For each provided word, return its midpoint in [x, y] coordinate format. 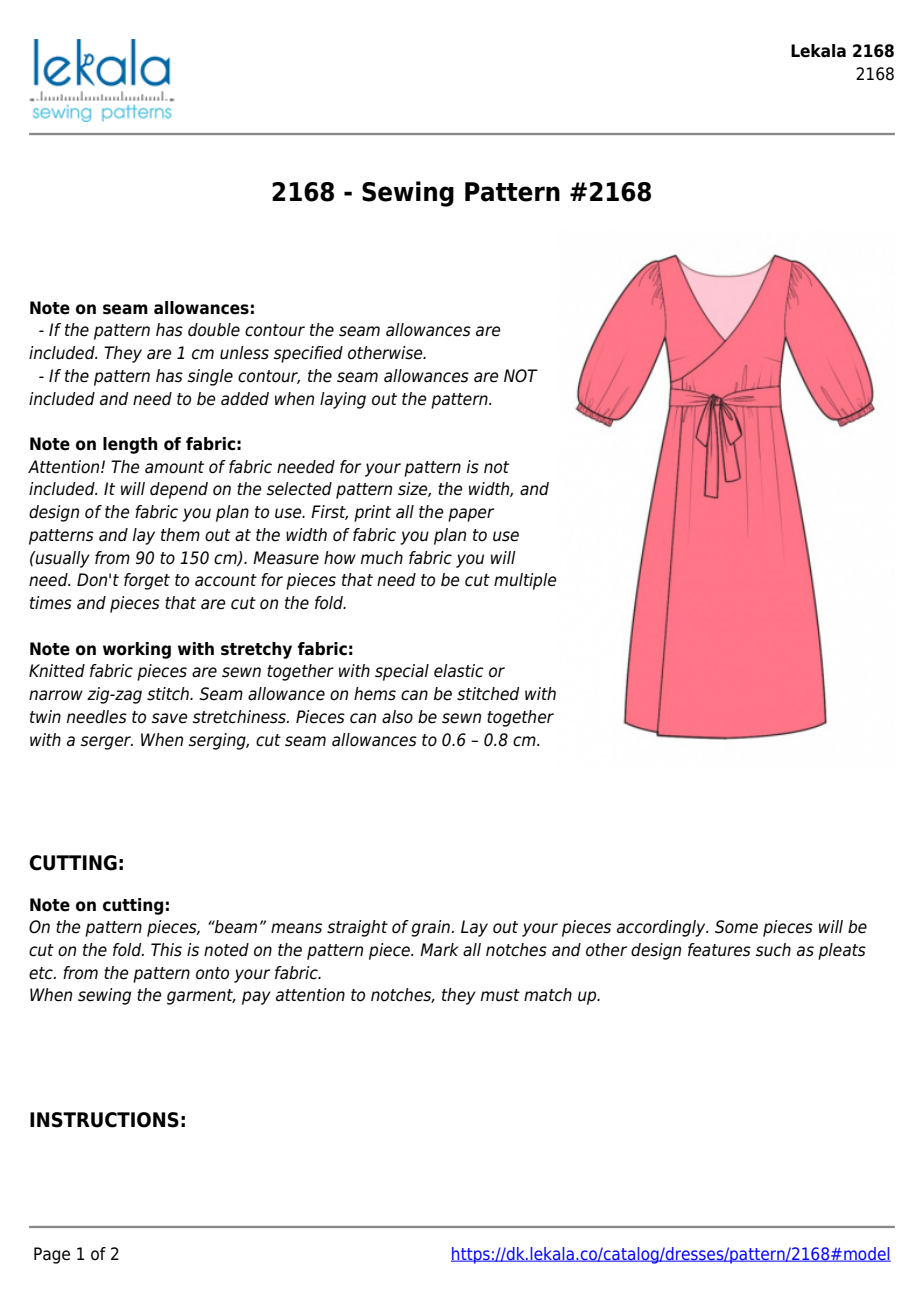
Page [52, 1255]
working [137, 650]
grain [430, 928]
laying [343, 400]
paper [471, 515]
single [210, 377]
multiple [525, 581]
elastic [459, 671]
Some [736, 927]
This [166, 950]
